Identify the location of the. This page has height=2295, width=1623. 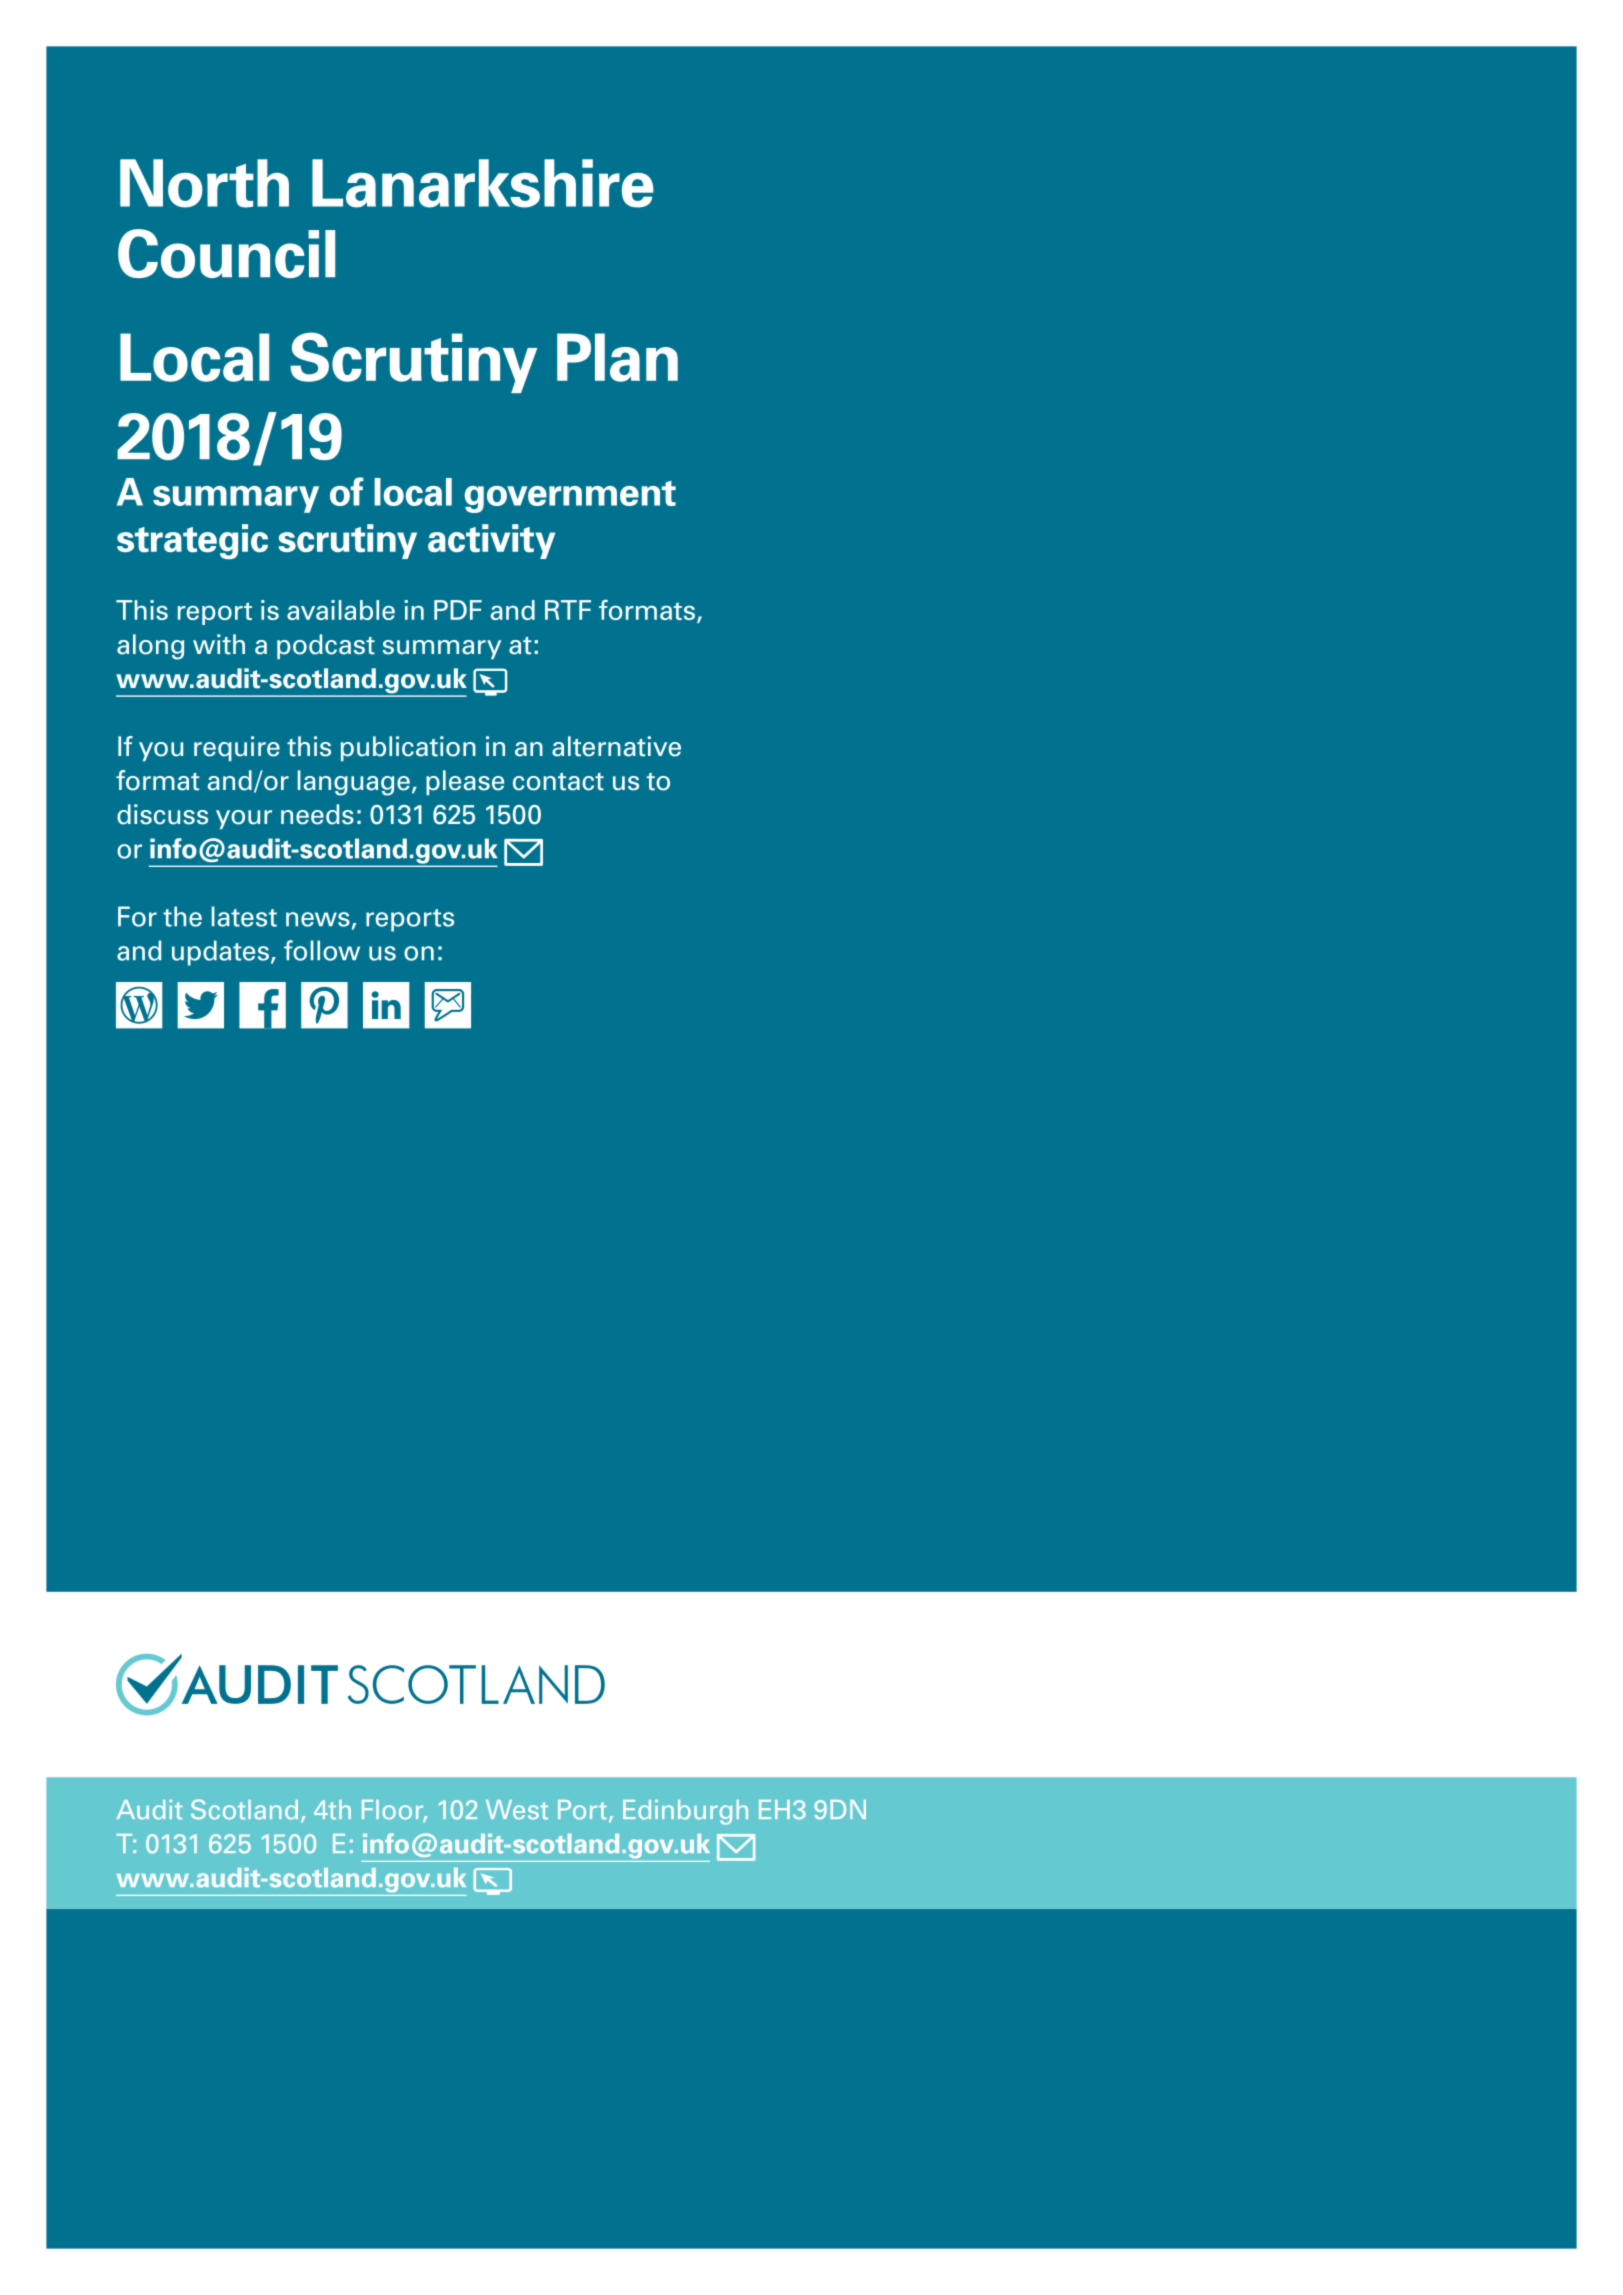
(182, 916).
